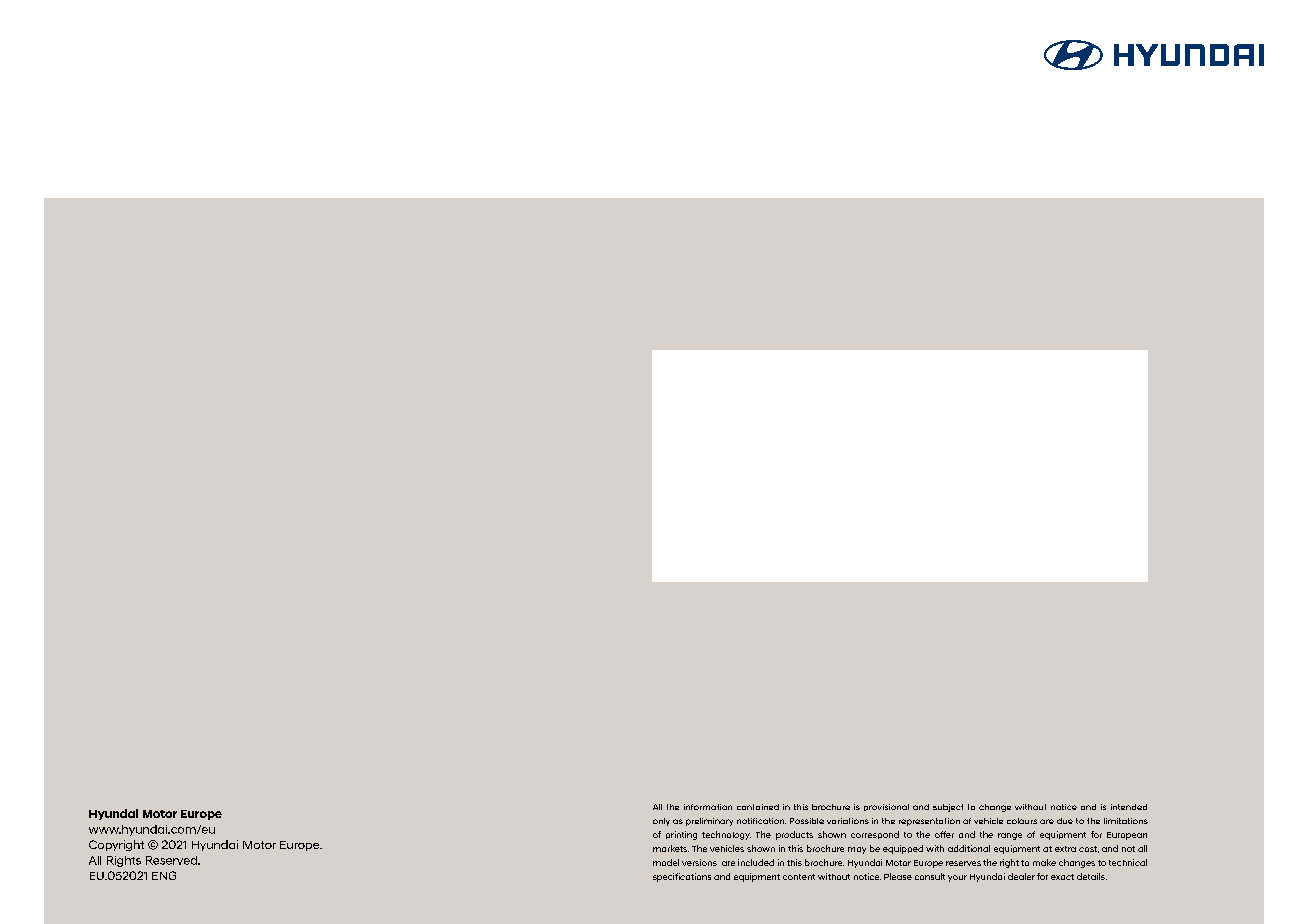 This image has width=1308, height=924. Describe the element at coordinates (948, 808) in the image. I see `subject` at that location.
